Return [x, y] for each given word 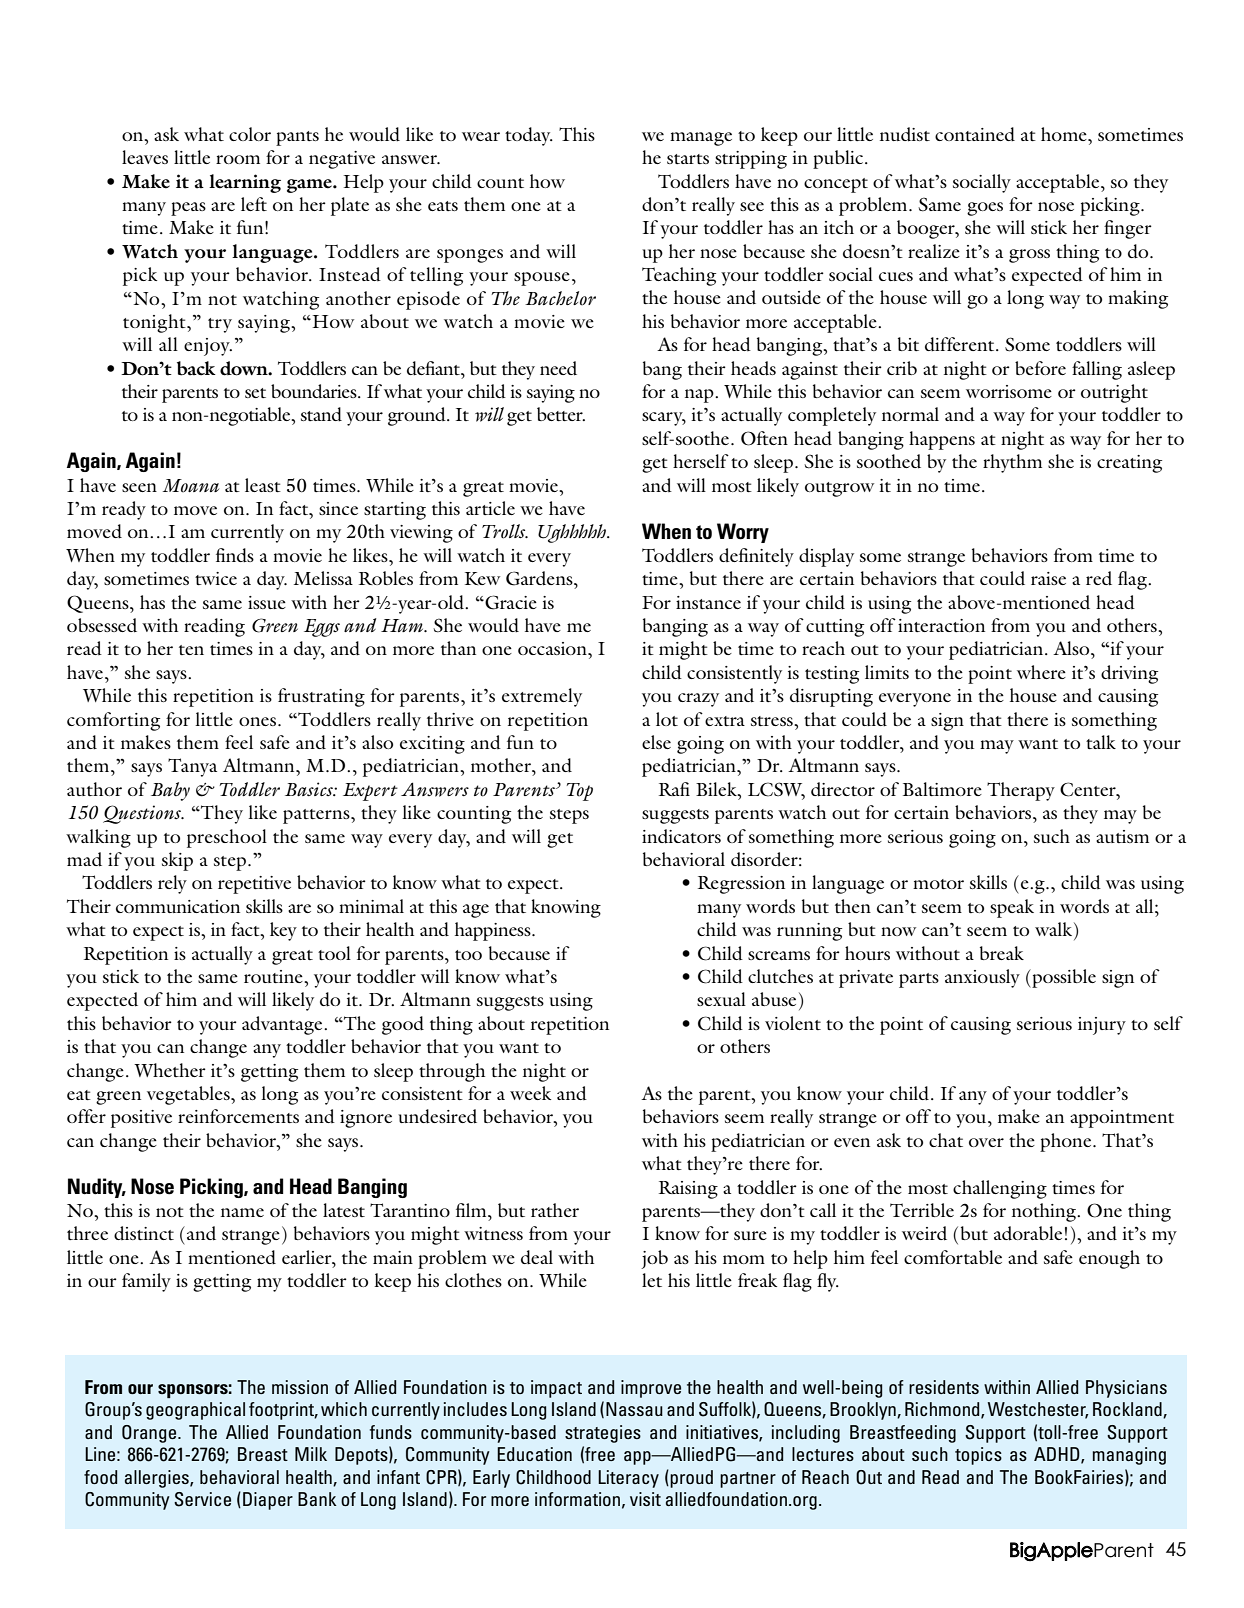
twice [216, 578]
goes [985, 209]
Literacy [628, 1479]
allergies [158, 1479]
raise [1048, 578]
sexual [721, 999]
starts [688, 159]
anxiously [982, 978]
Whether [170, 1070]
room [238, 159]
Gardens [540, 578]
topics [978, 1456]
